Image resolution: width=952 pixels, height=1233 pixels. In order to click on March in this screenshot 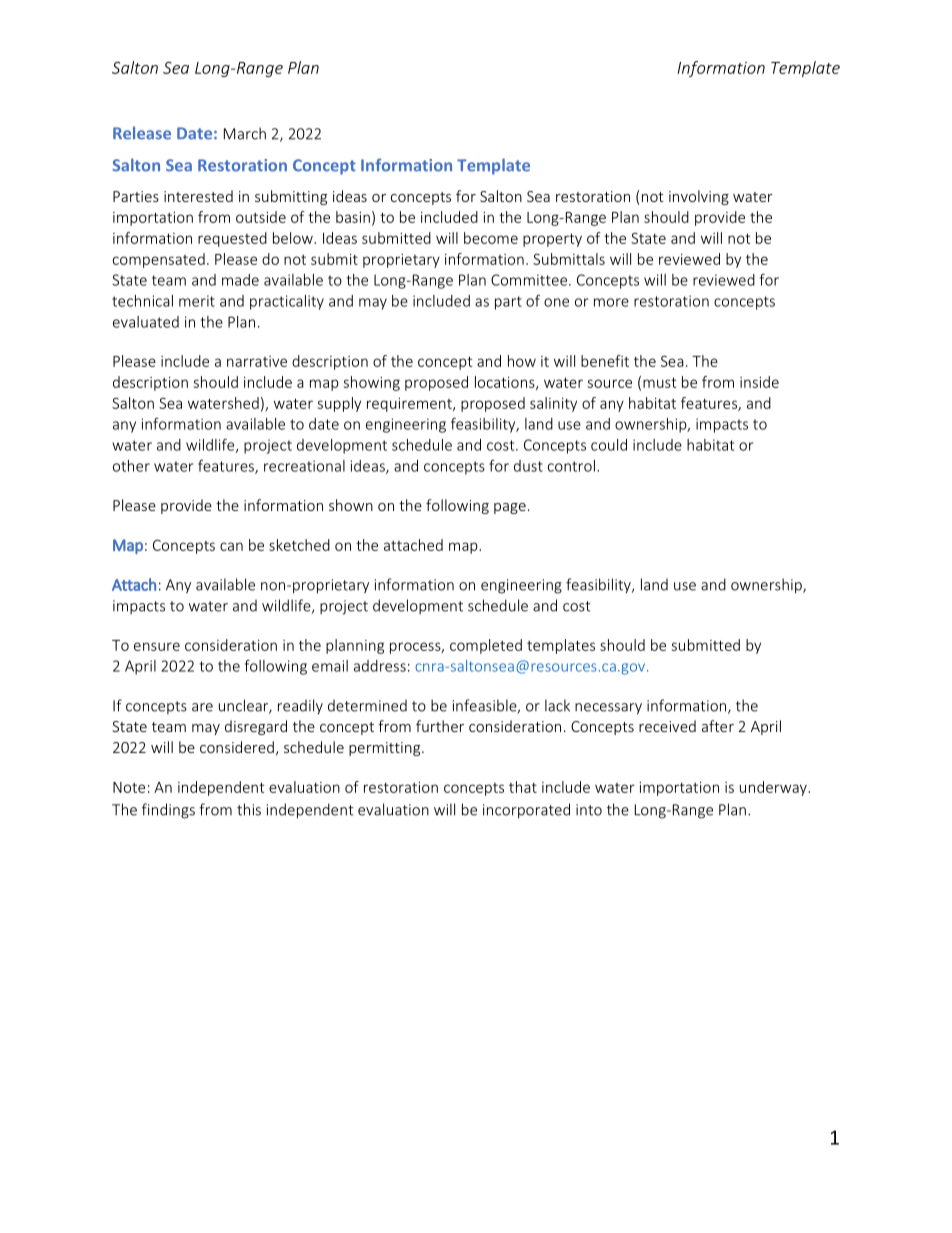, I will do `click(245, 133)`.
